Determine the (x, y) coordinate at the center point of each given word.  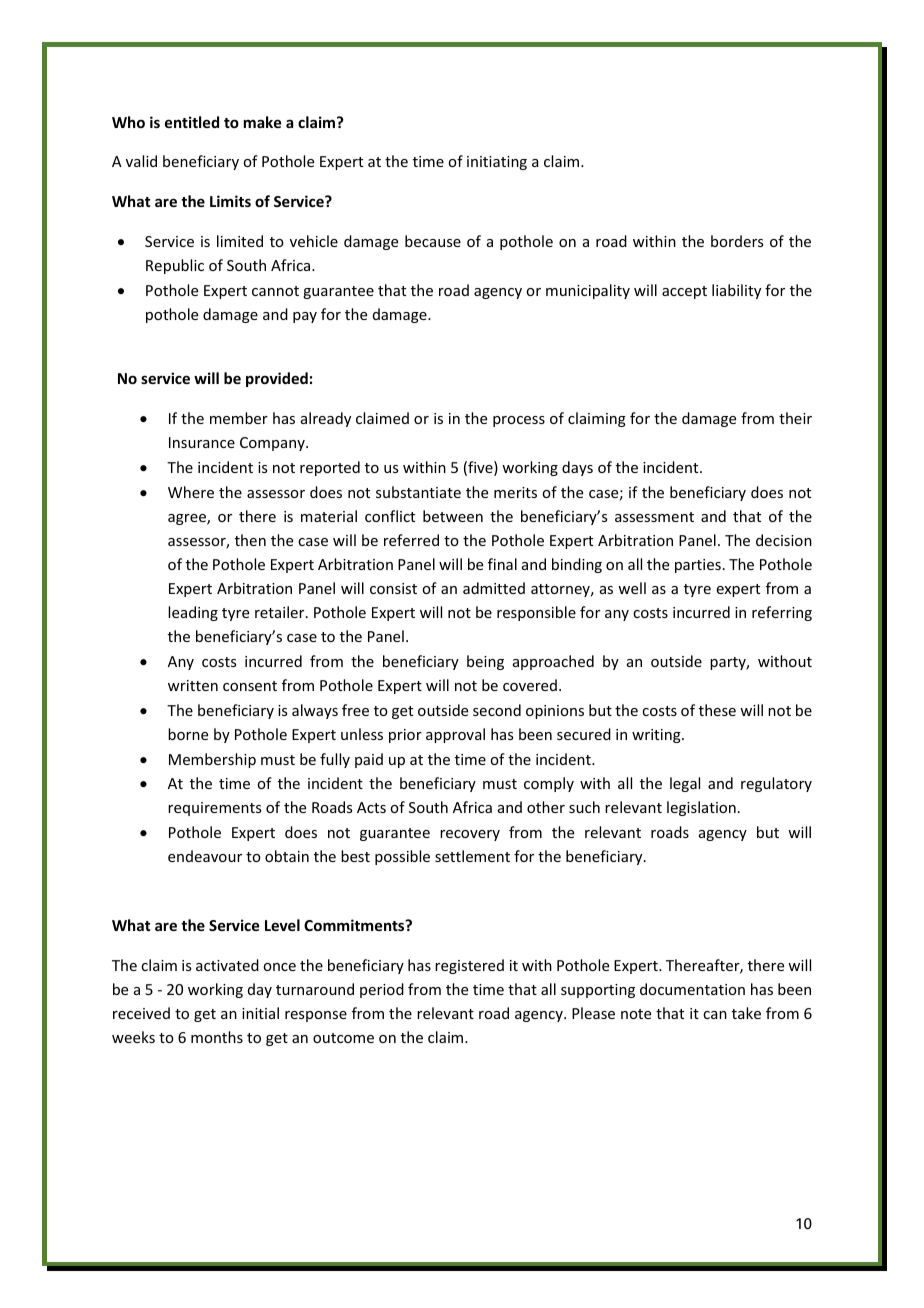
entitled (192, 122)
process (519, 421)
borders (737, 241)
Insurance (202, 442)
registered (469, 966)
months (217, 1037)
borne (188, 734)
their (795, 418)
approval (455, 735)
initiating (497, 163)
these (717, 710)
